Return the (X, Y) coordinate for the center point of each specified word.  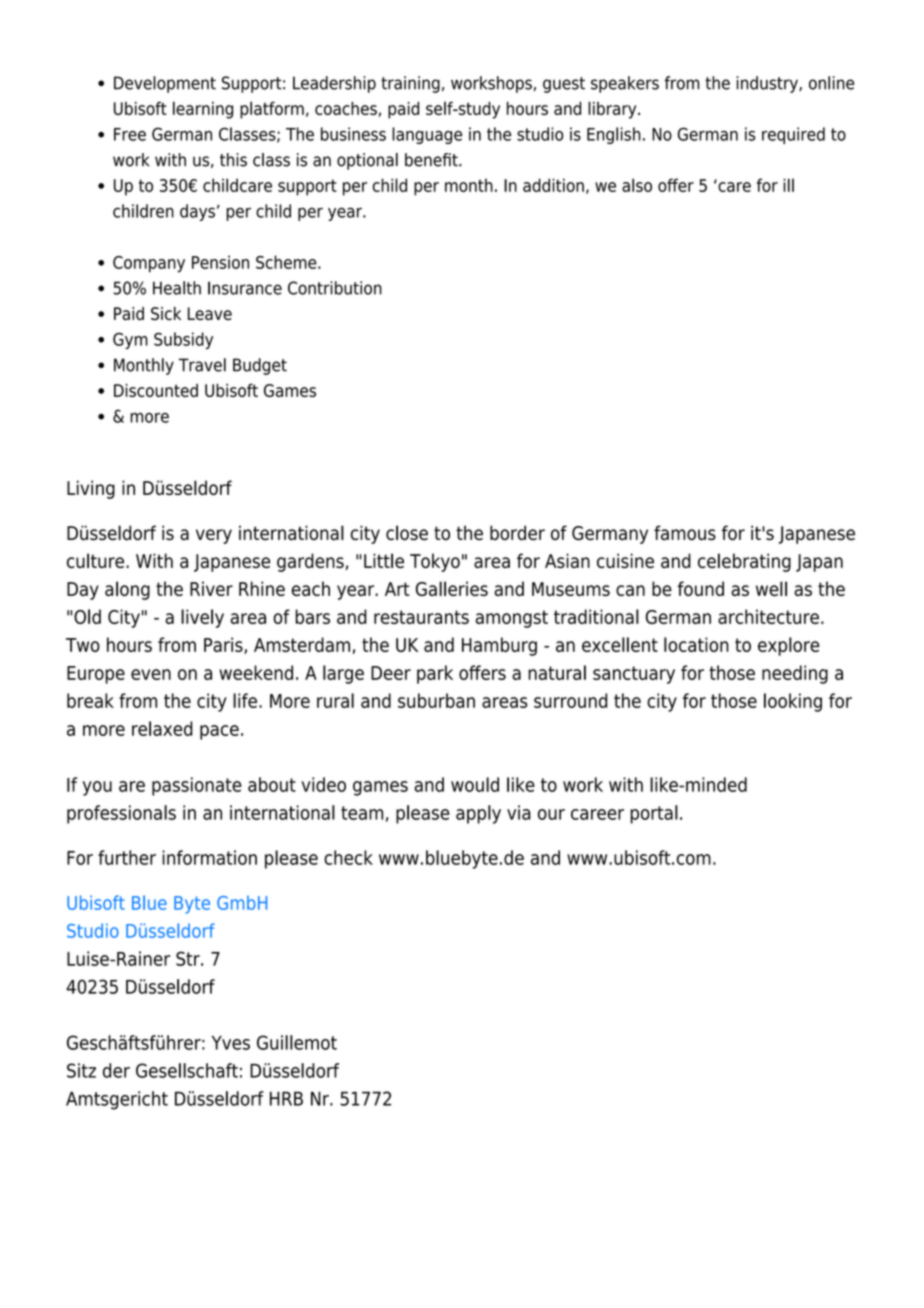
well (771, 588)
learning (203, 110)
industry (768, 84)
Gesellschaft (187, 1070)
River (211, 588)
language (427, 135)
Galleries (452, 588)
